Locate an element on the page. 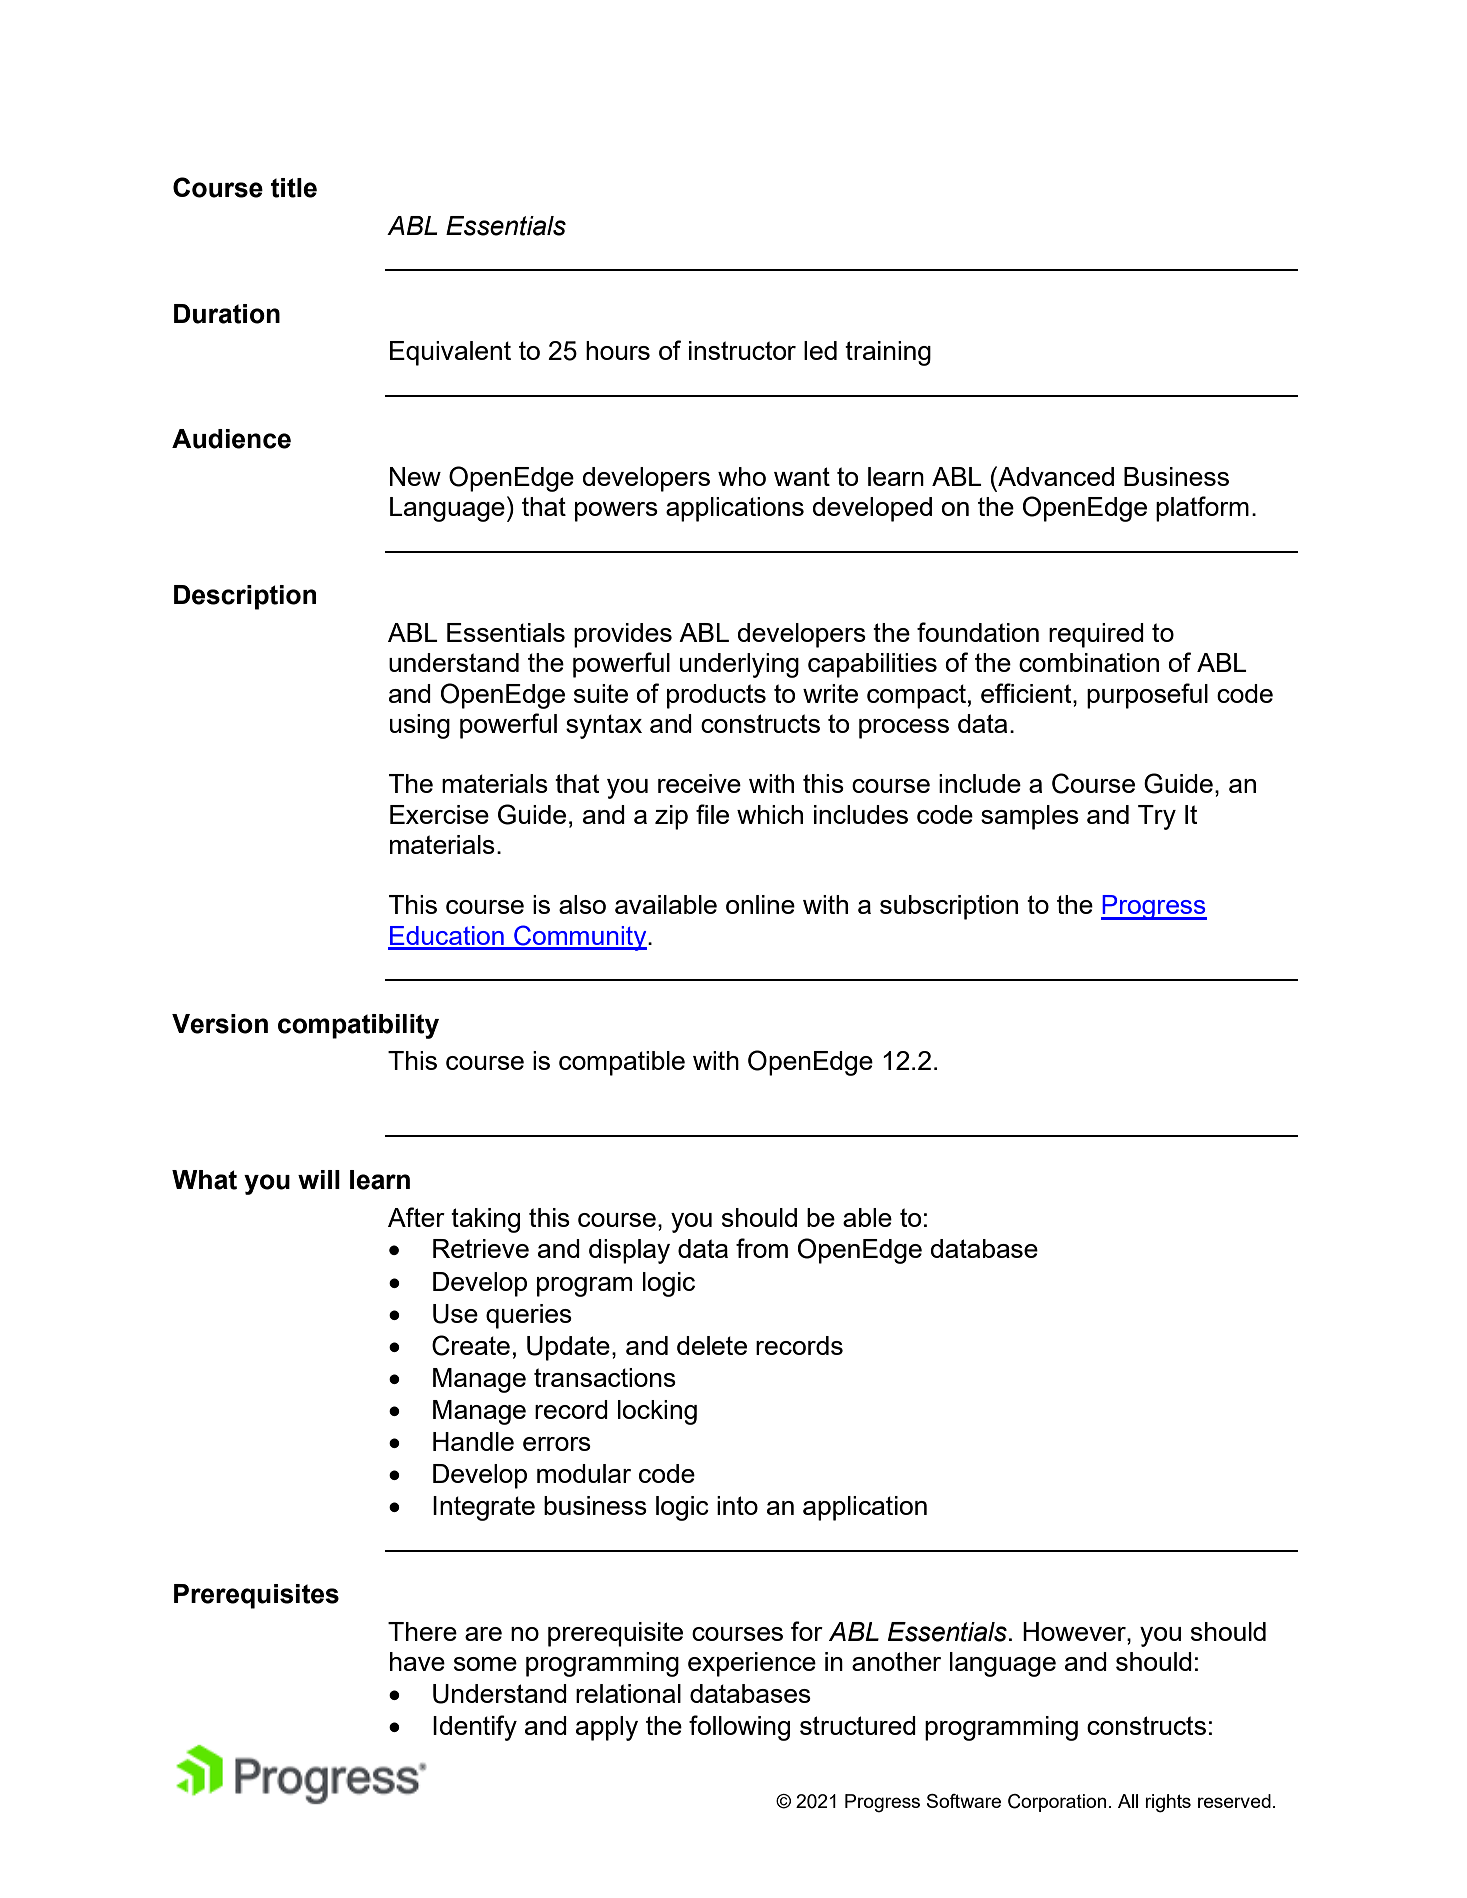 The image size is (1467, 1898). following is located at coordinates (739, 1728).
